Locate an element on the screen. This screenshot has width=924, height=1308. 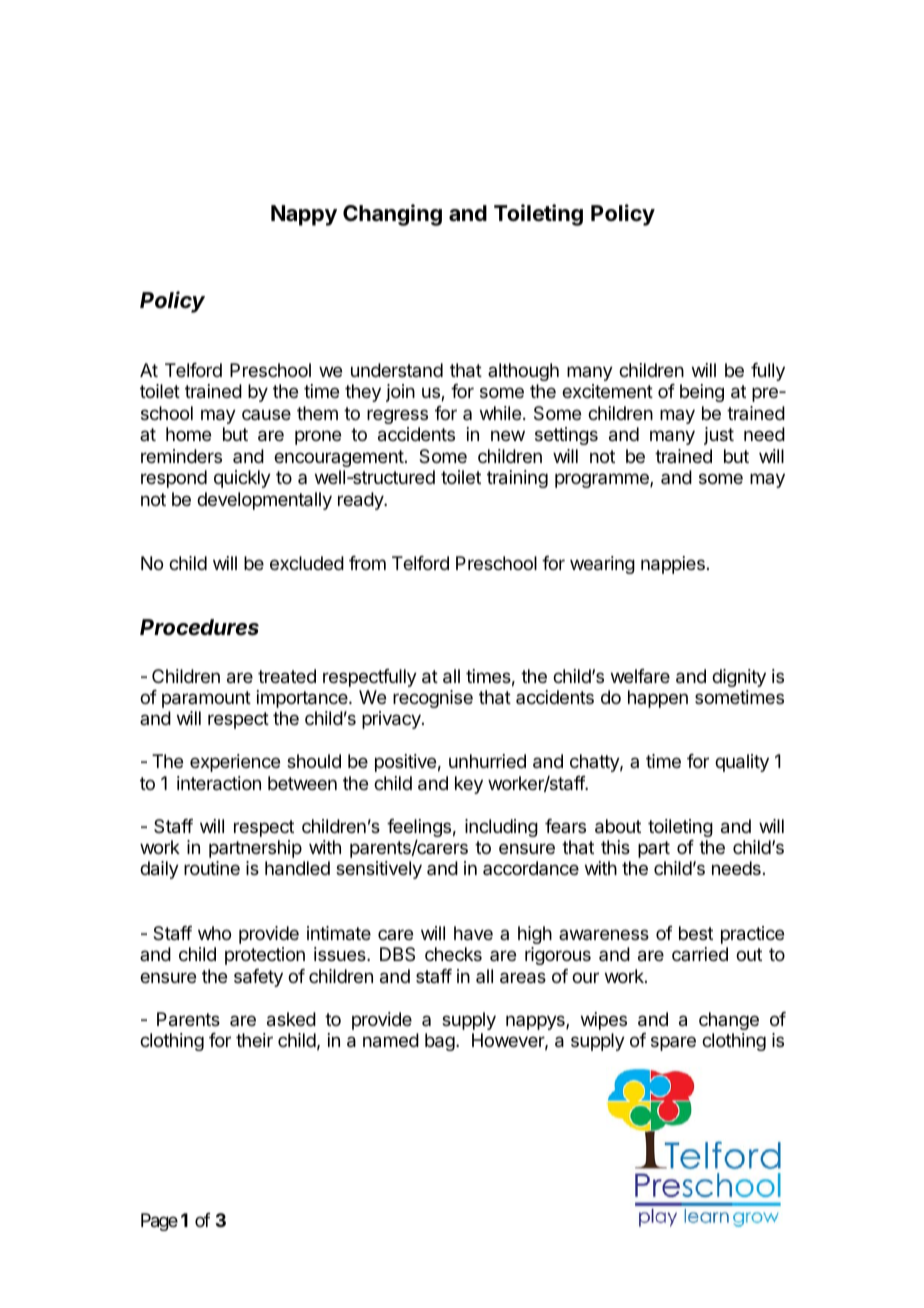
Changing is located at coordinates (392, 215).
